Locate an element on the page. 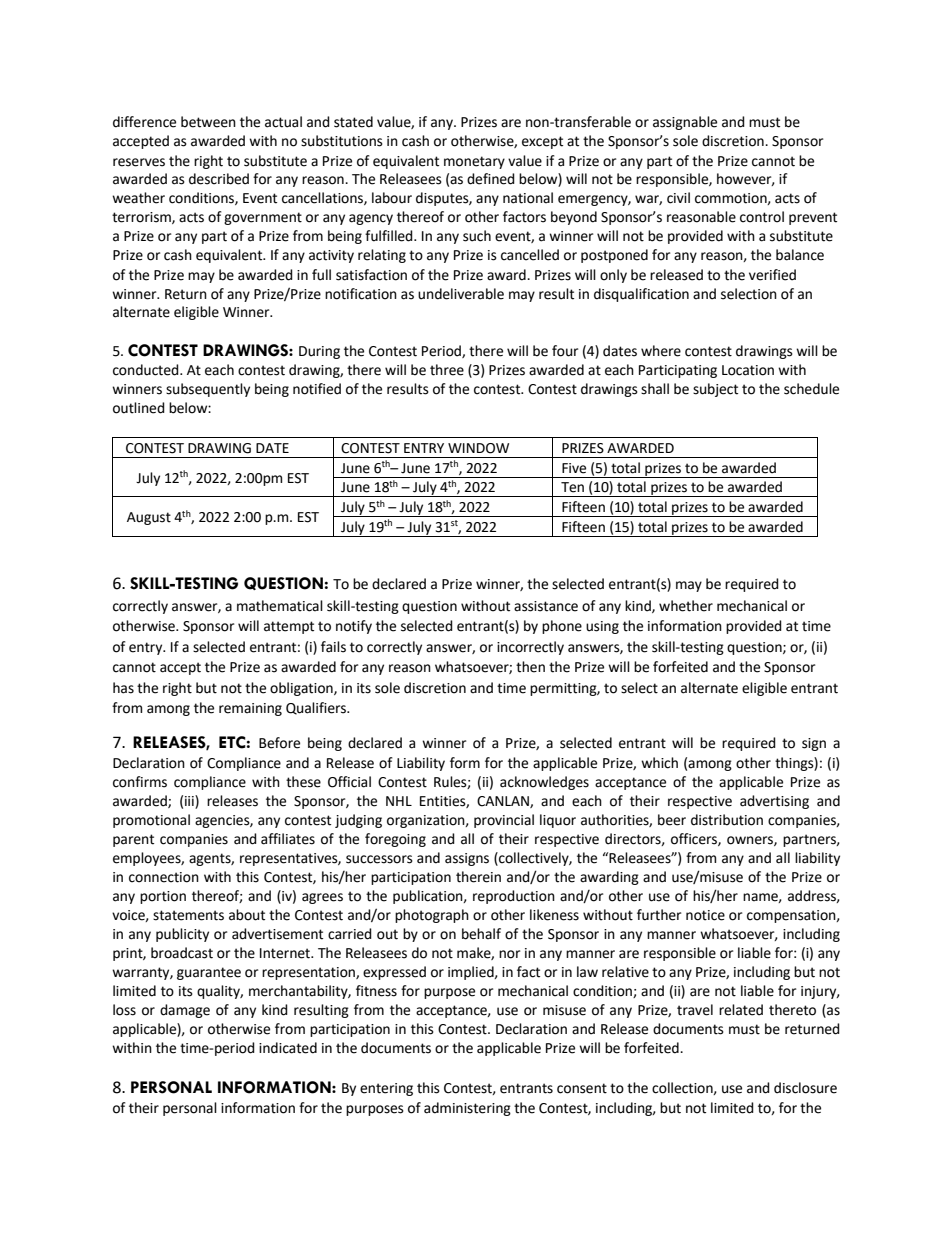 This document has height=1233, width=952. whether is located at coordinates (686, 606).
